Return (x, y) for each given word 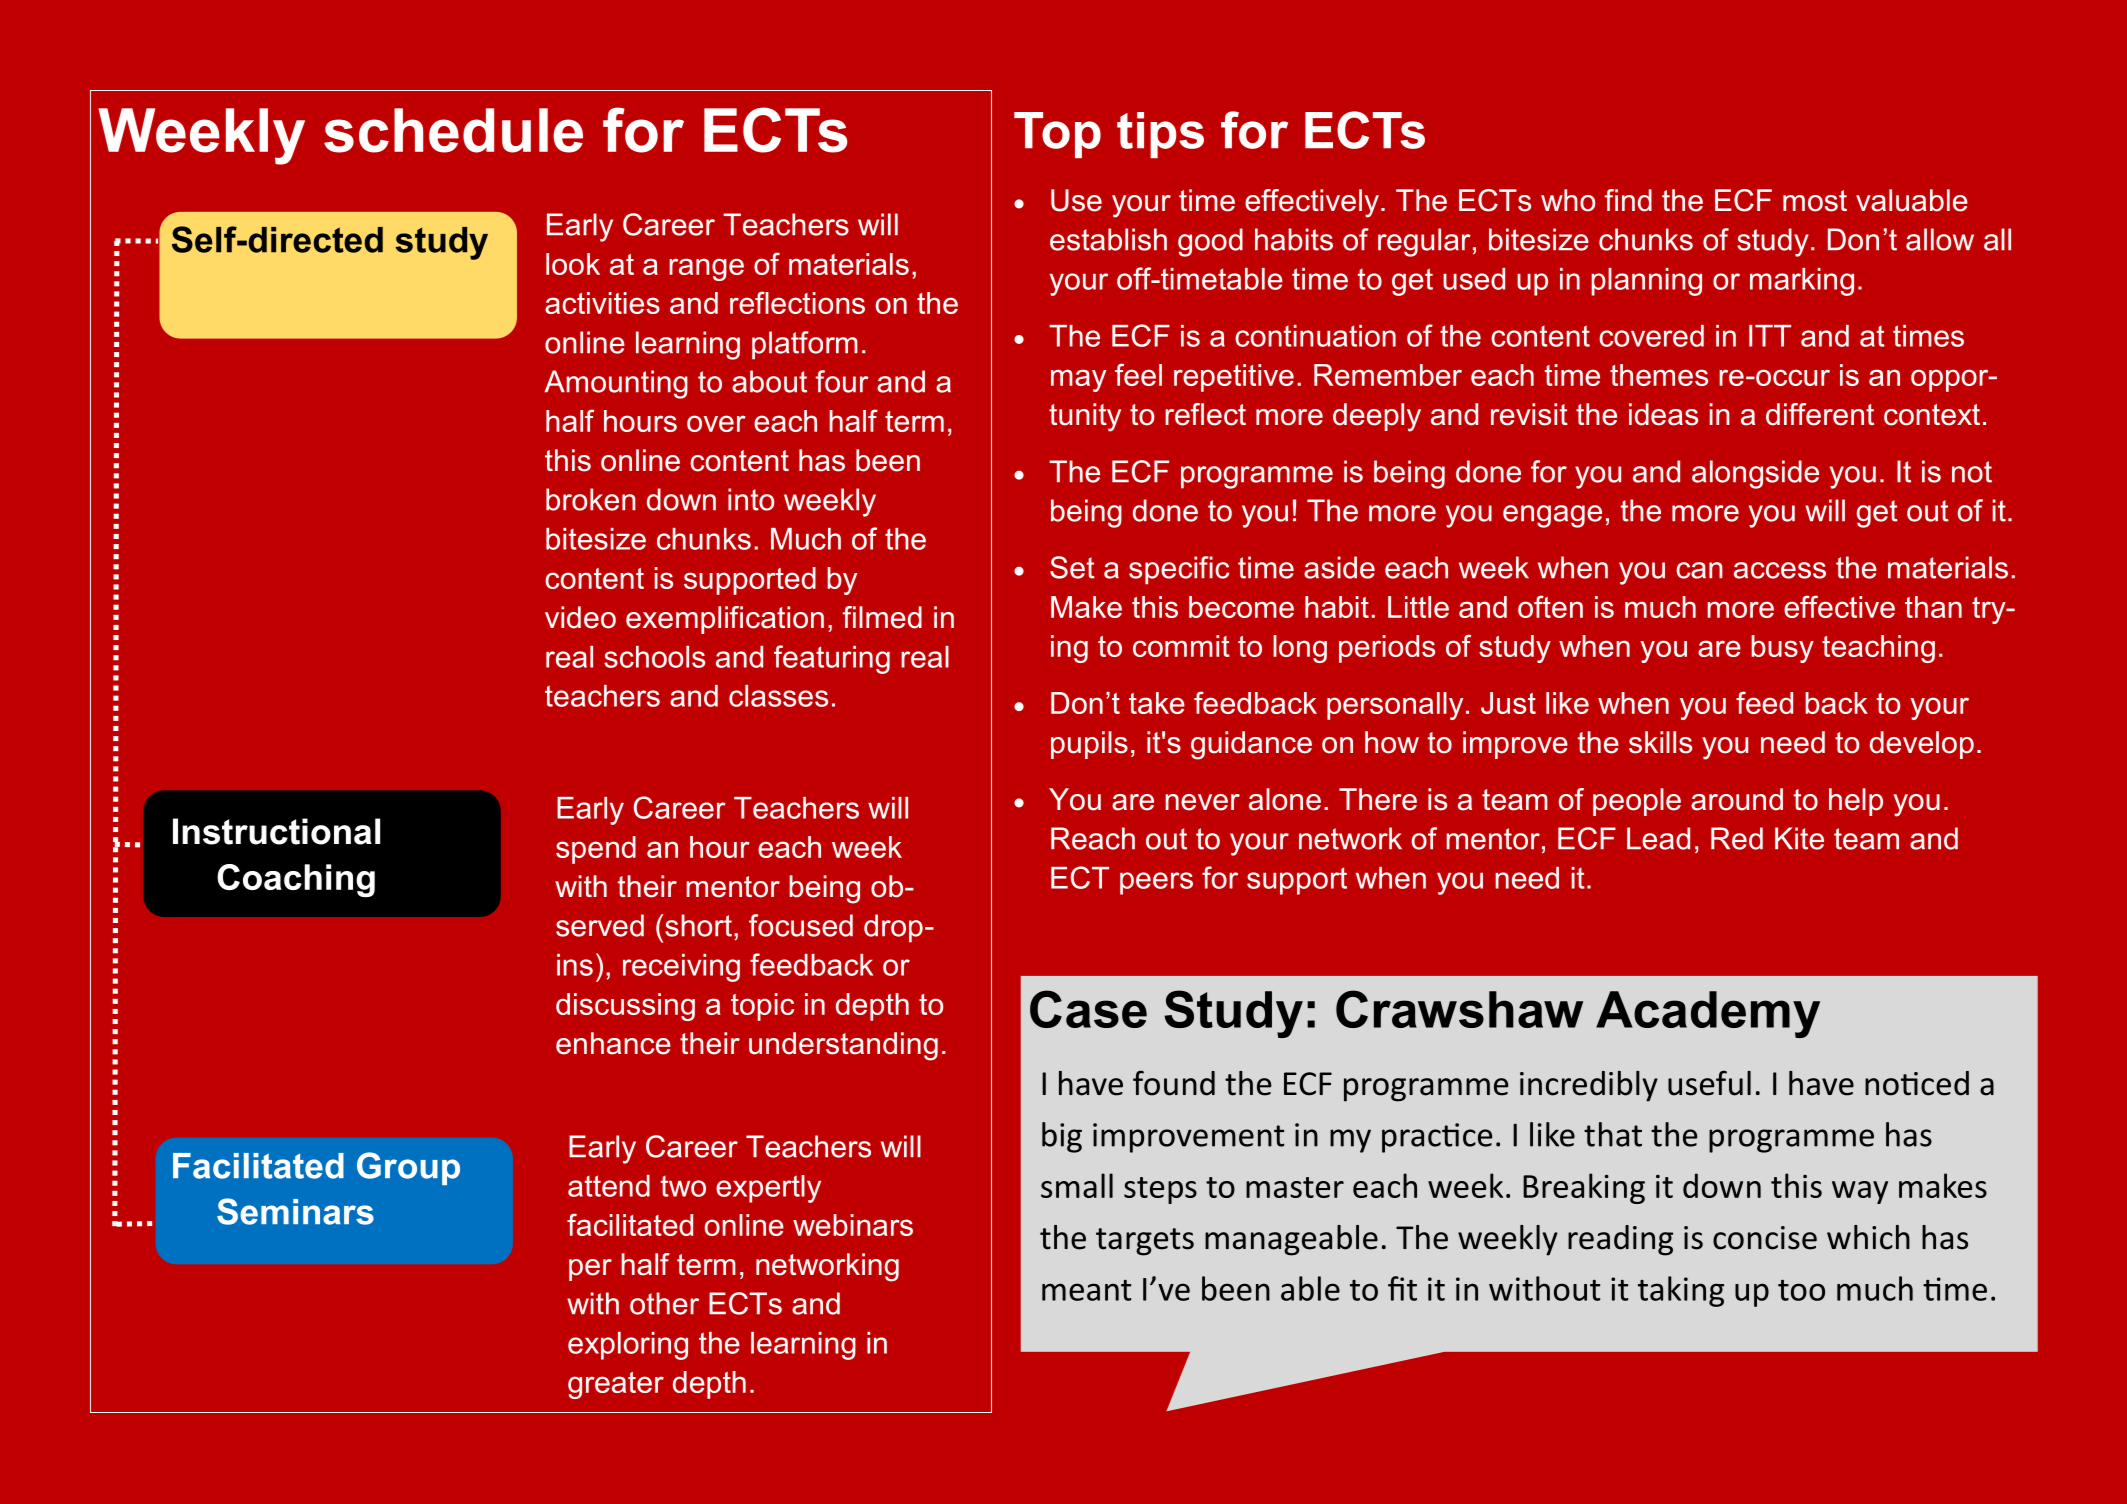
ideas (1663, 414)
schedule (453, 130)
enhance (613, 1043)
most (1815, 201)
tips (1160, 135)
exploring (628, 1346)
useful (1709, 1083)
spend (596, 850)
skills (1660, 742)
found (1174, 1083)
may (1078, 380)
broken (591, 499)
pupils (1089, 745)
